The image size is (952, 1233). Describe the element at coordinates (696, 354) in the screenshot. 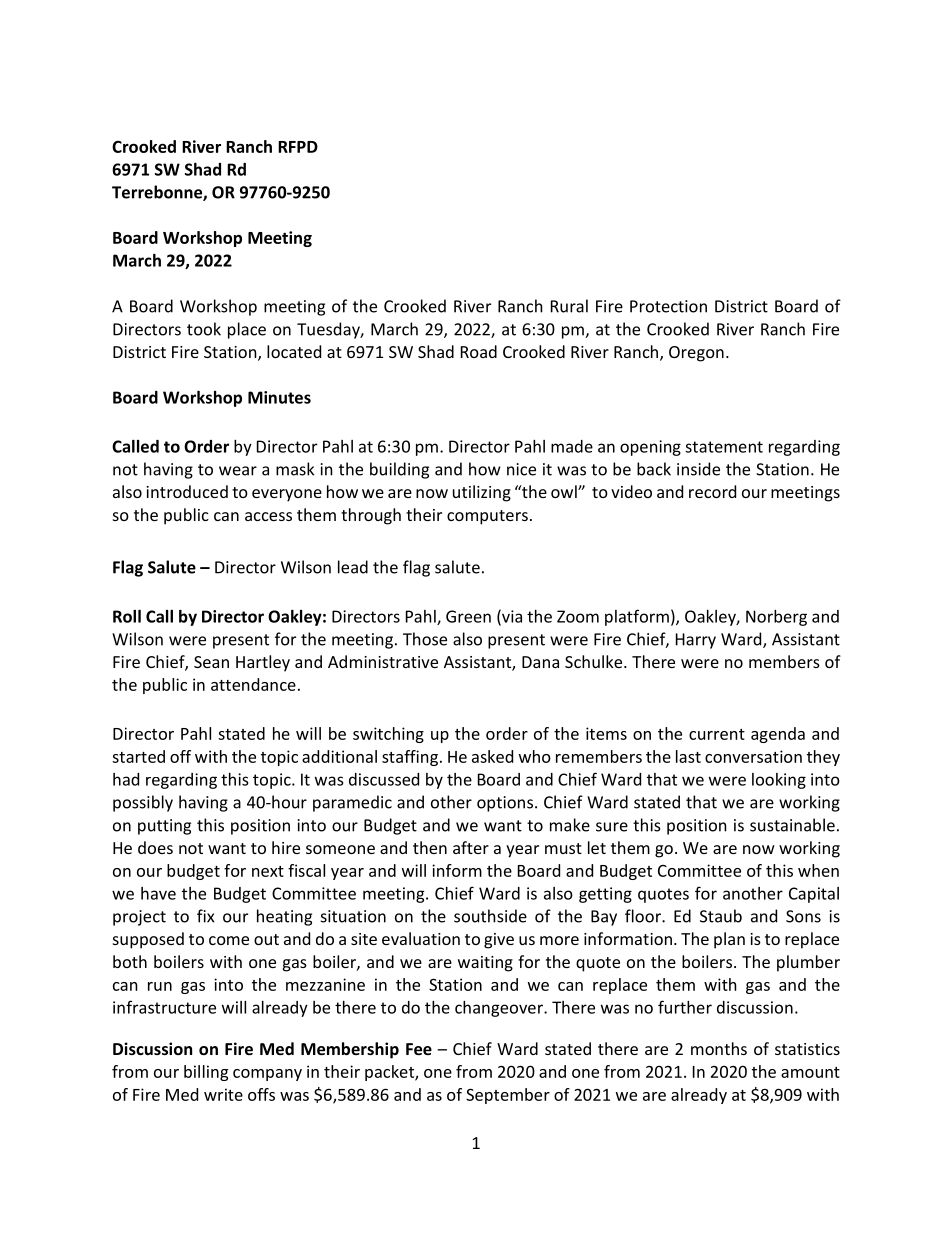

I see `Oregon` at that location.
